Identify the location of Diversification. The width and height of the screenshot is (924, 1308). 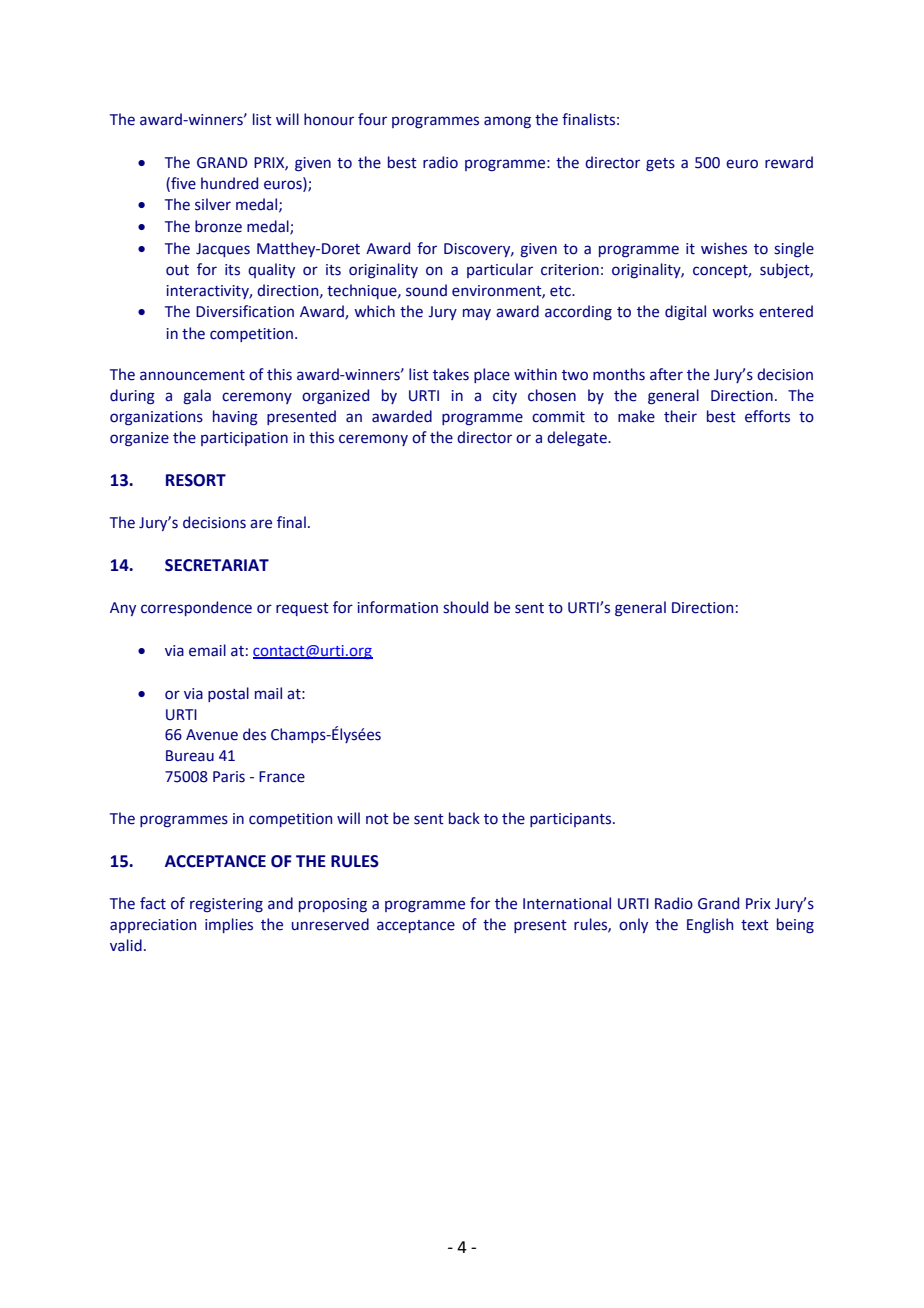
(245, 311).
